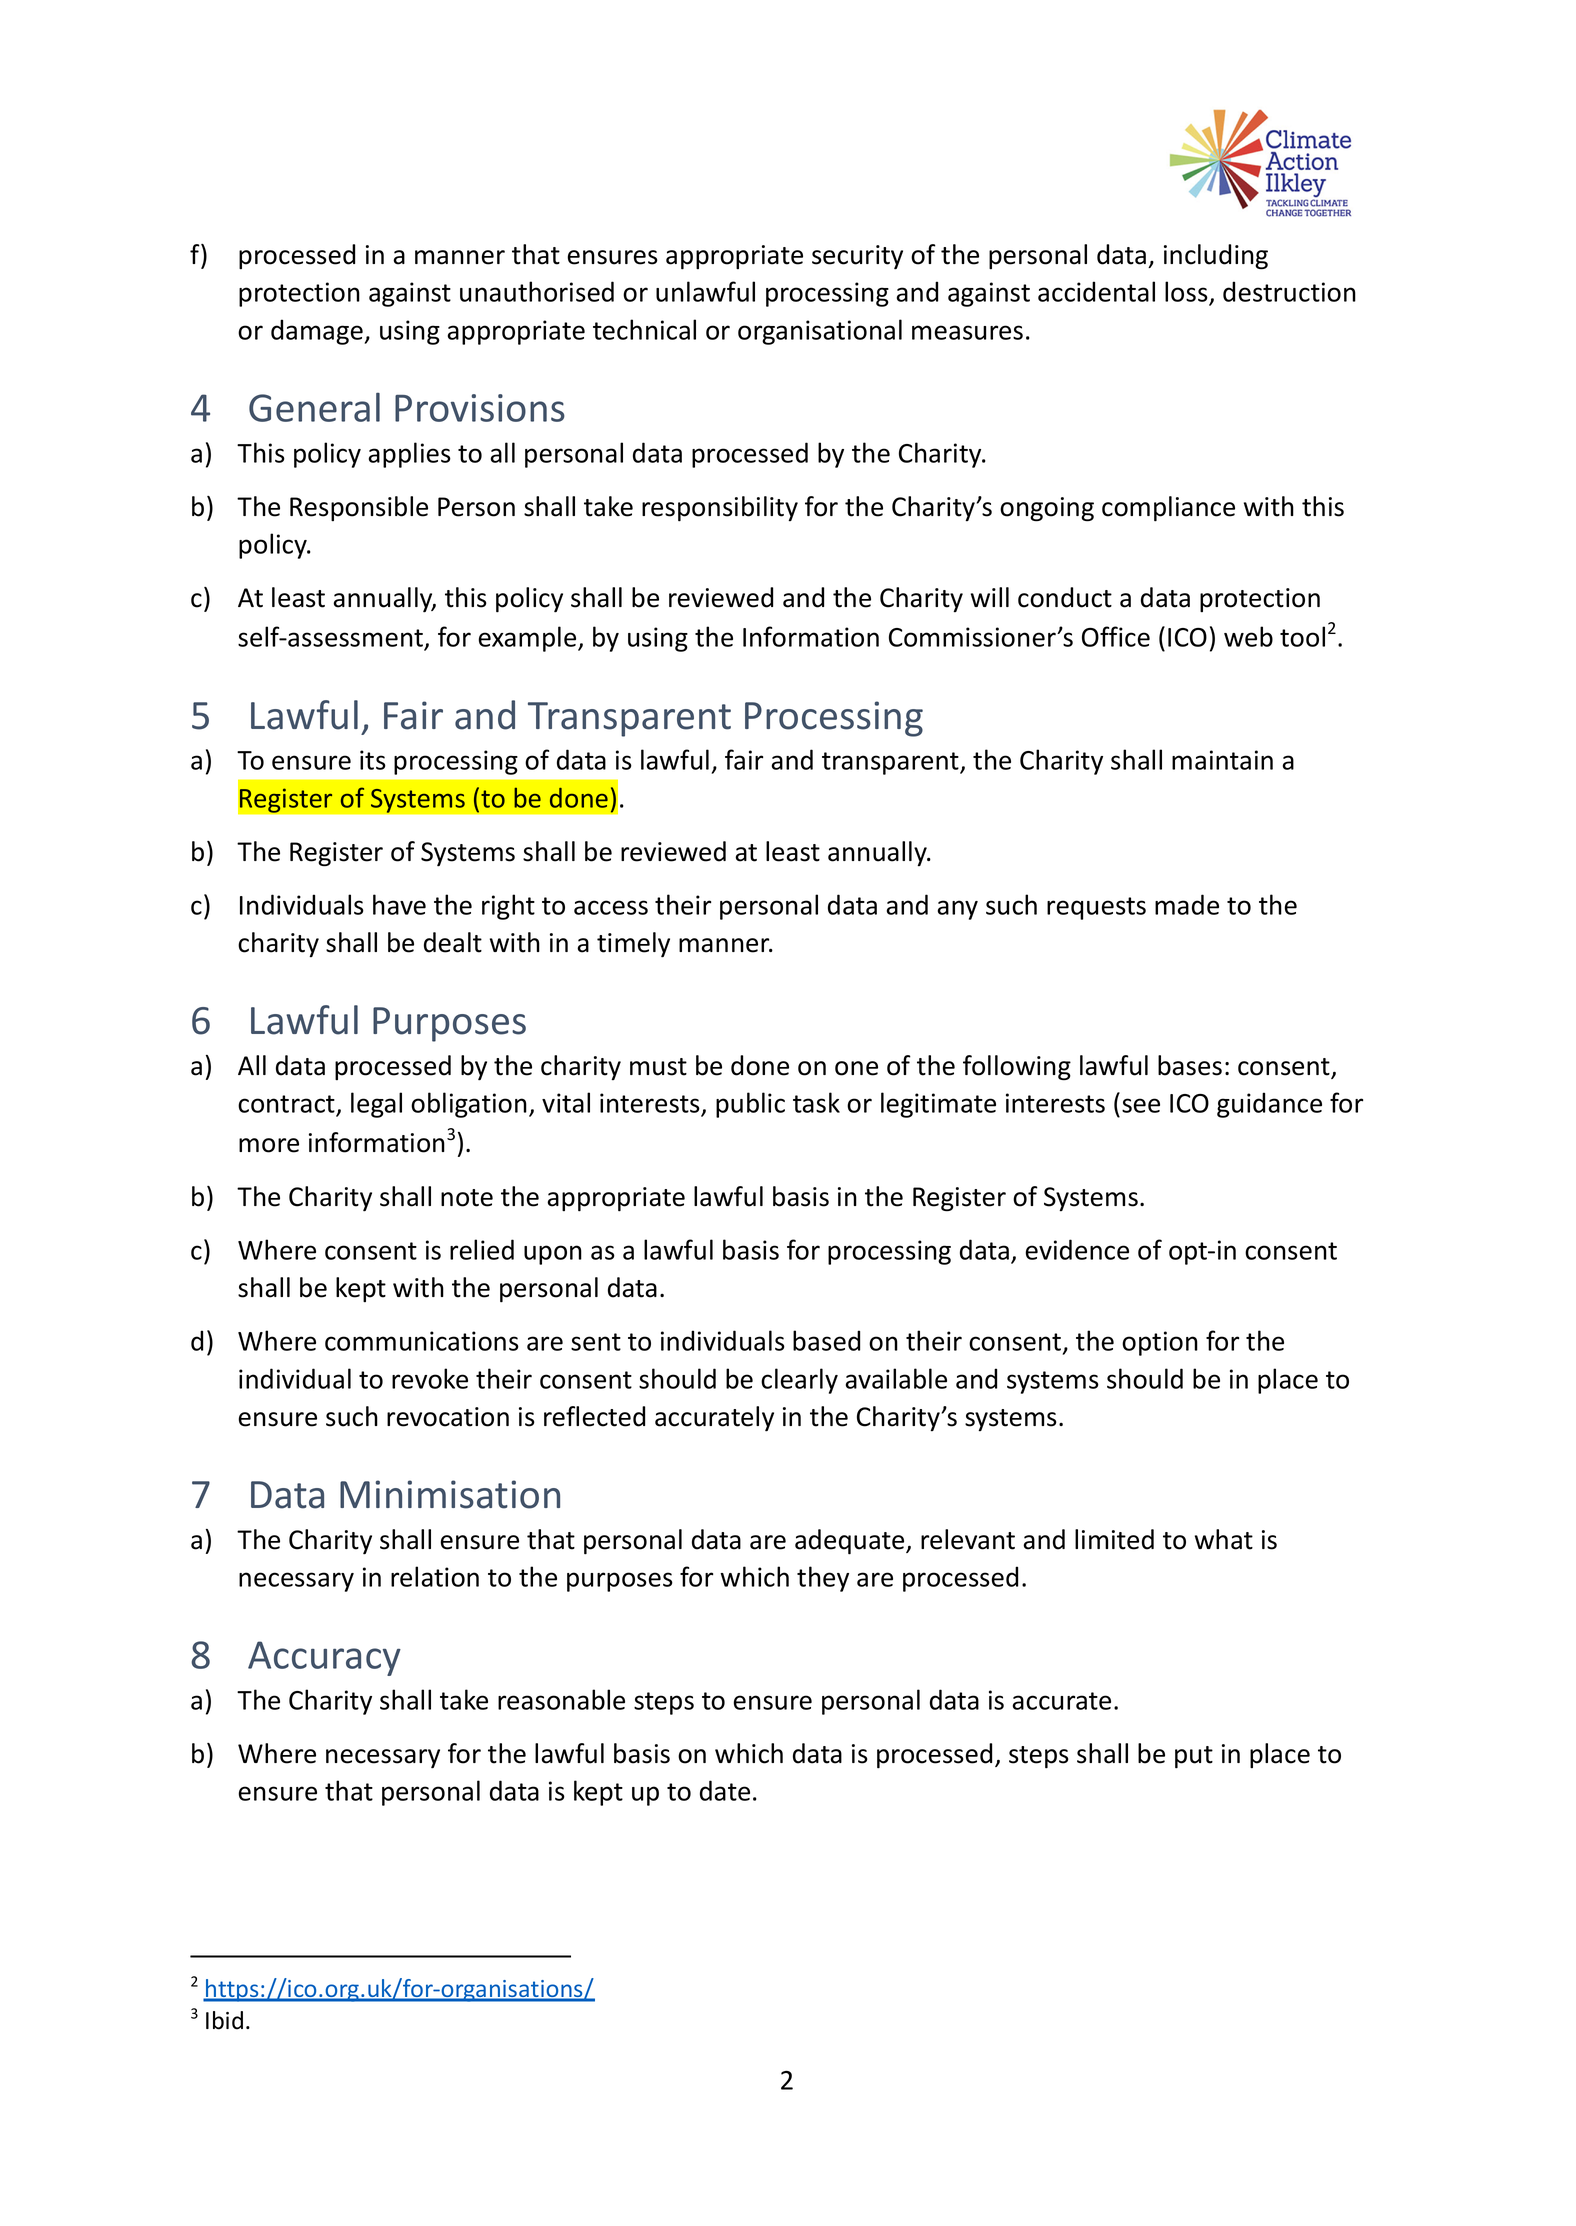  Describe the element at coordinates (224, 2020) in the screenshot. I see `Ibid` at that location.
